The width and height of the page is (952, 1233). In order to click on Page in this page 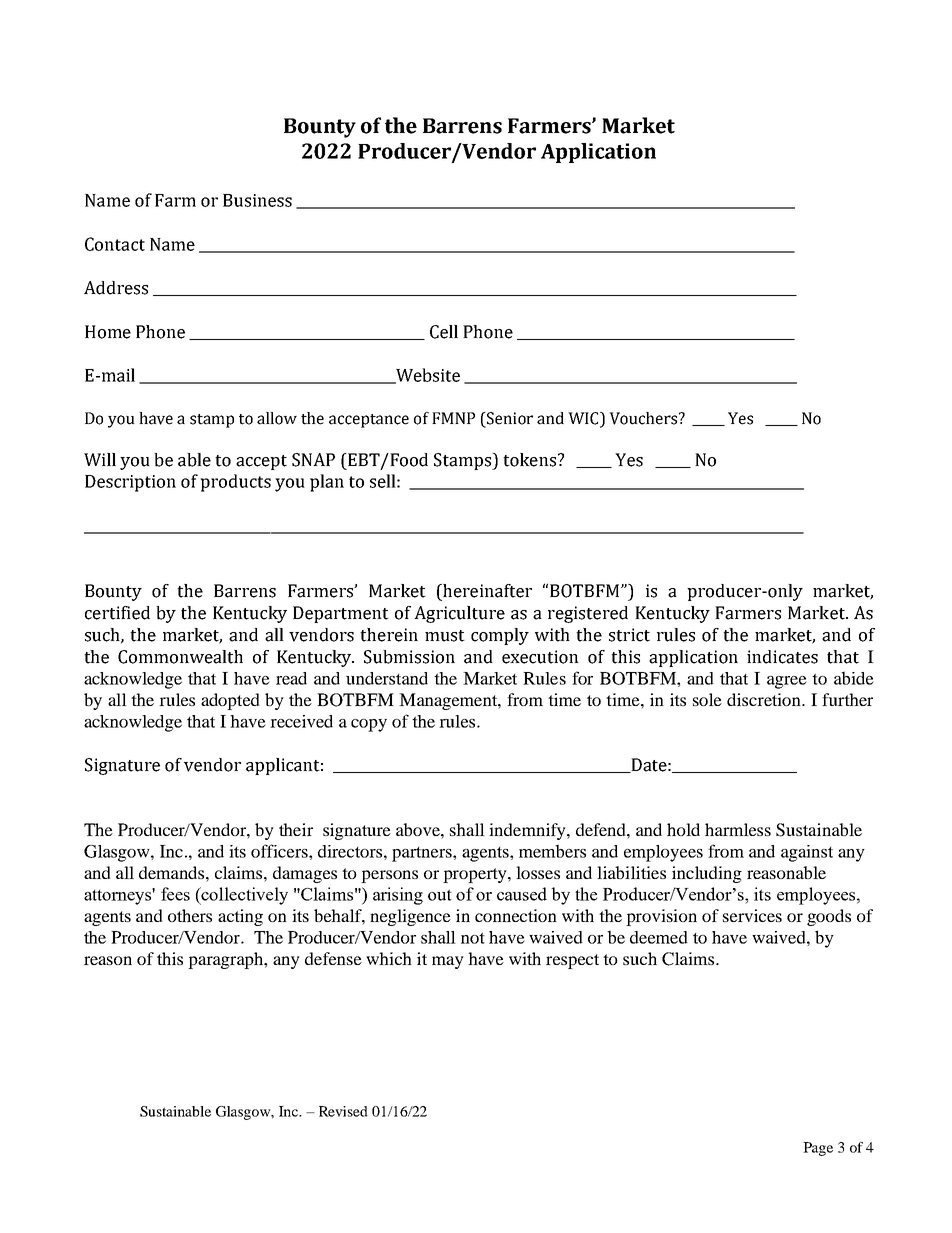, I will do `click(818, 1149)`.
